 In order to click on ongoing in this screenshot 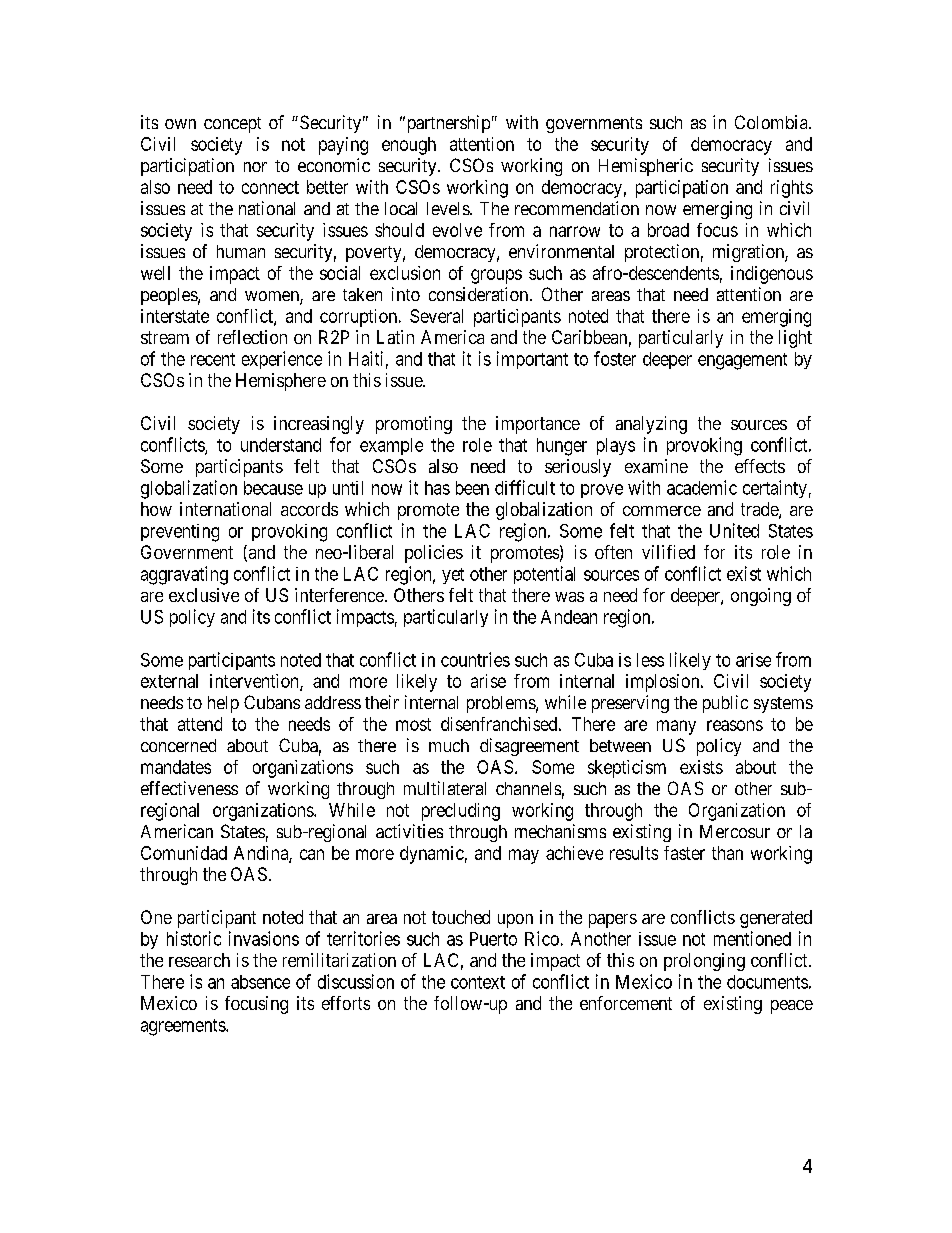, I will do `click(761, 597)`.
